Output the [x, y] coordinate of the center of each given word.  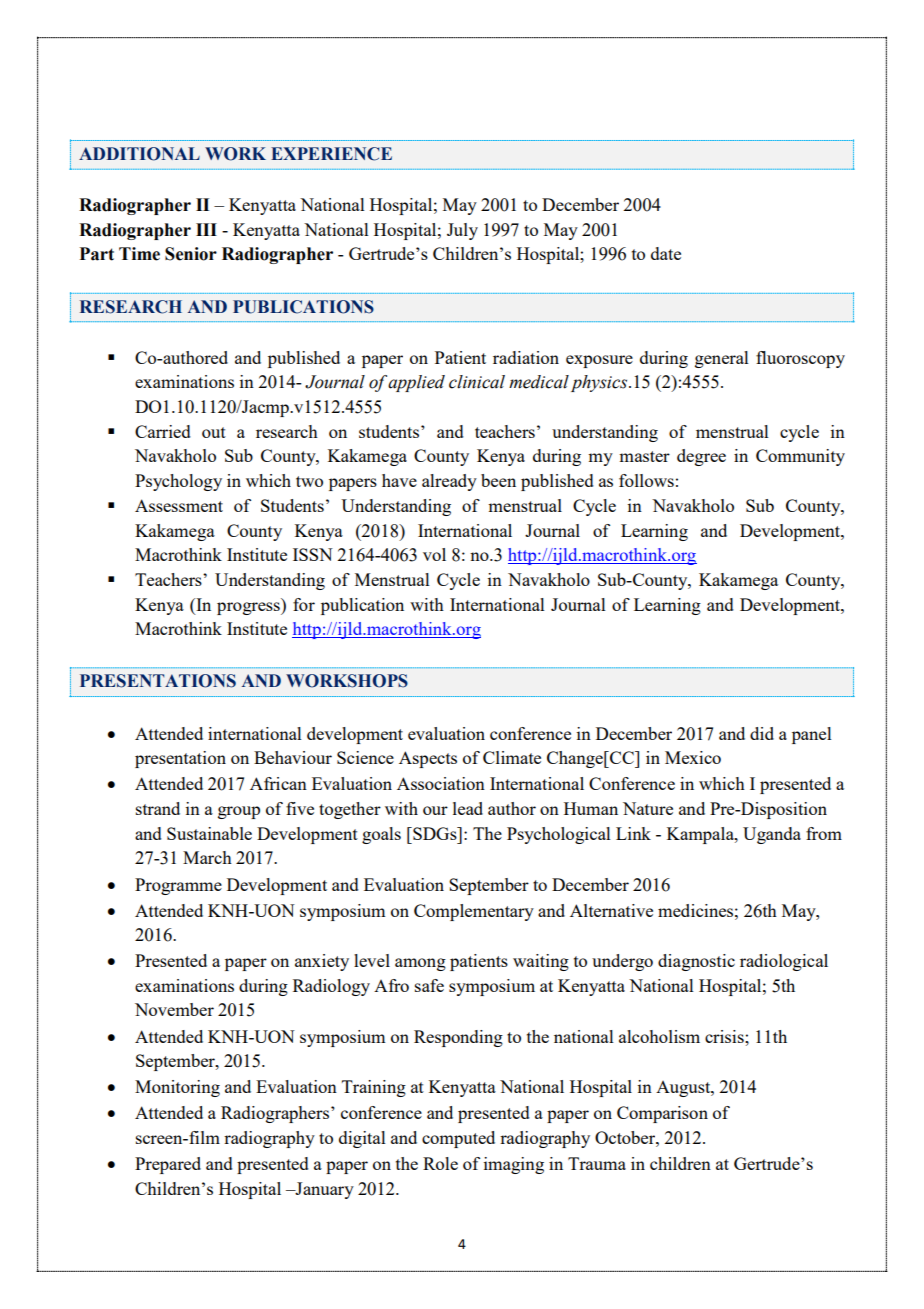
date [666, 253]
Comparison [662, 1114]
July [462, 231]
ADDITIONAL [139, 154]
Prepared [168, 1165]
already [449, 482]
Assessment [179, 505]
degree [701, 457]
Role [440, 1163]
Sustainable [209, 833]
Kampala [701, 835]
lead [468, 808]
